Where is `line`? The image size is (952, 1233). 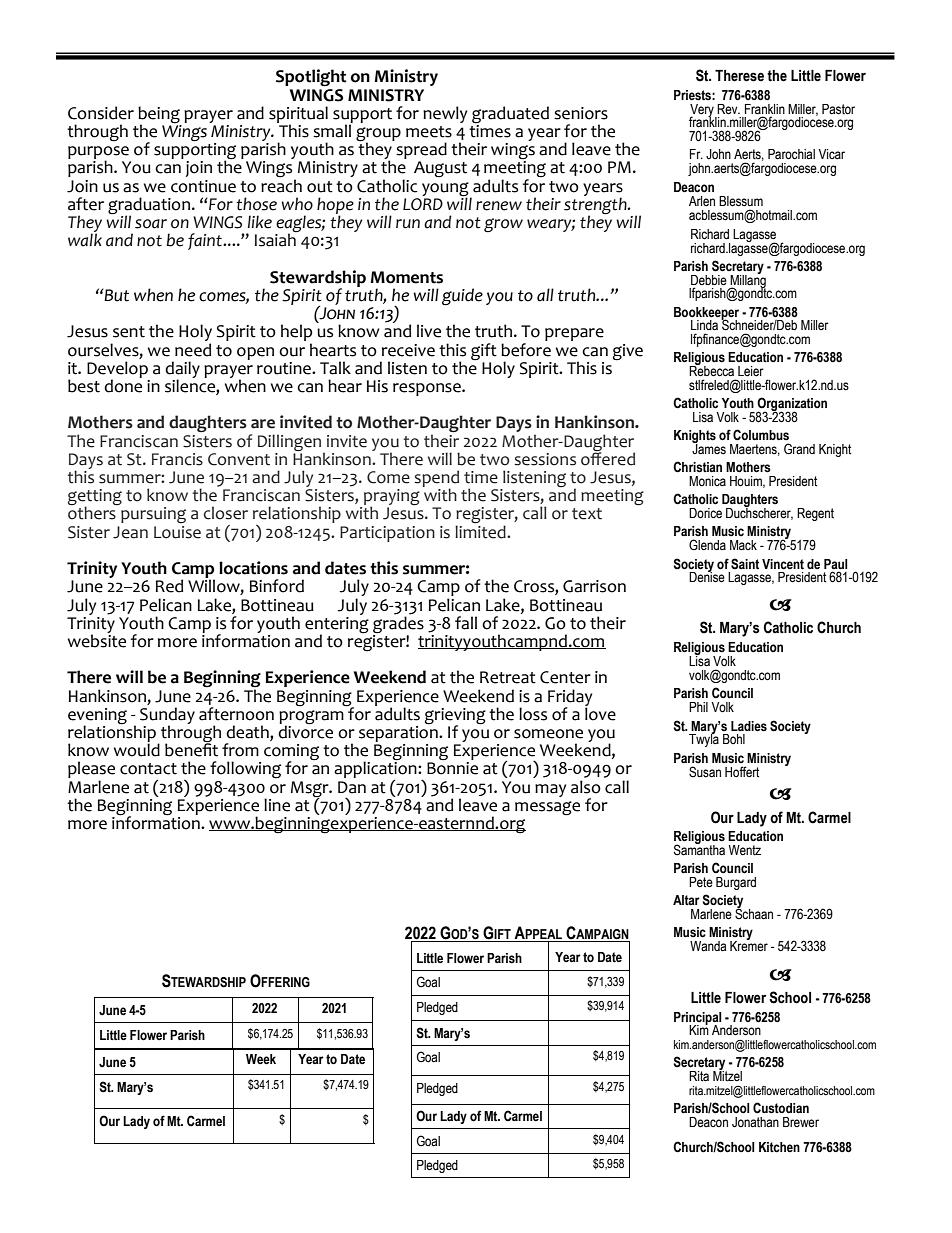 line is located at coordinates (277, 805).
